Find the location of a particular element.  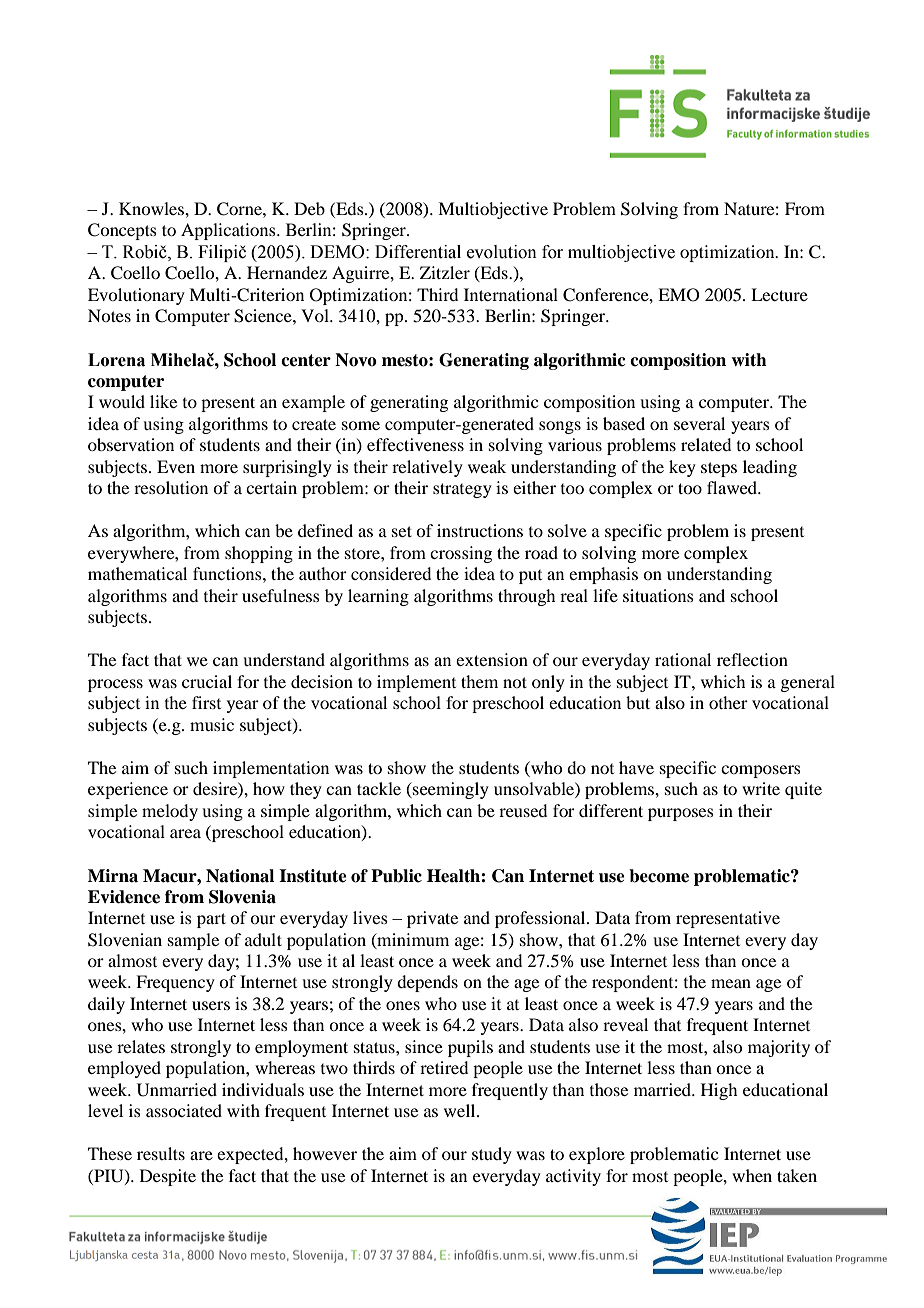

other is located at coordinates (728, 702).
